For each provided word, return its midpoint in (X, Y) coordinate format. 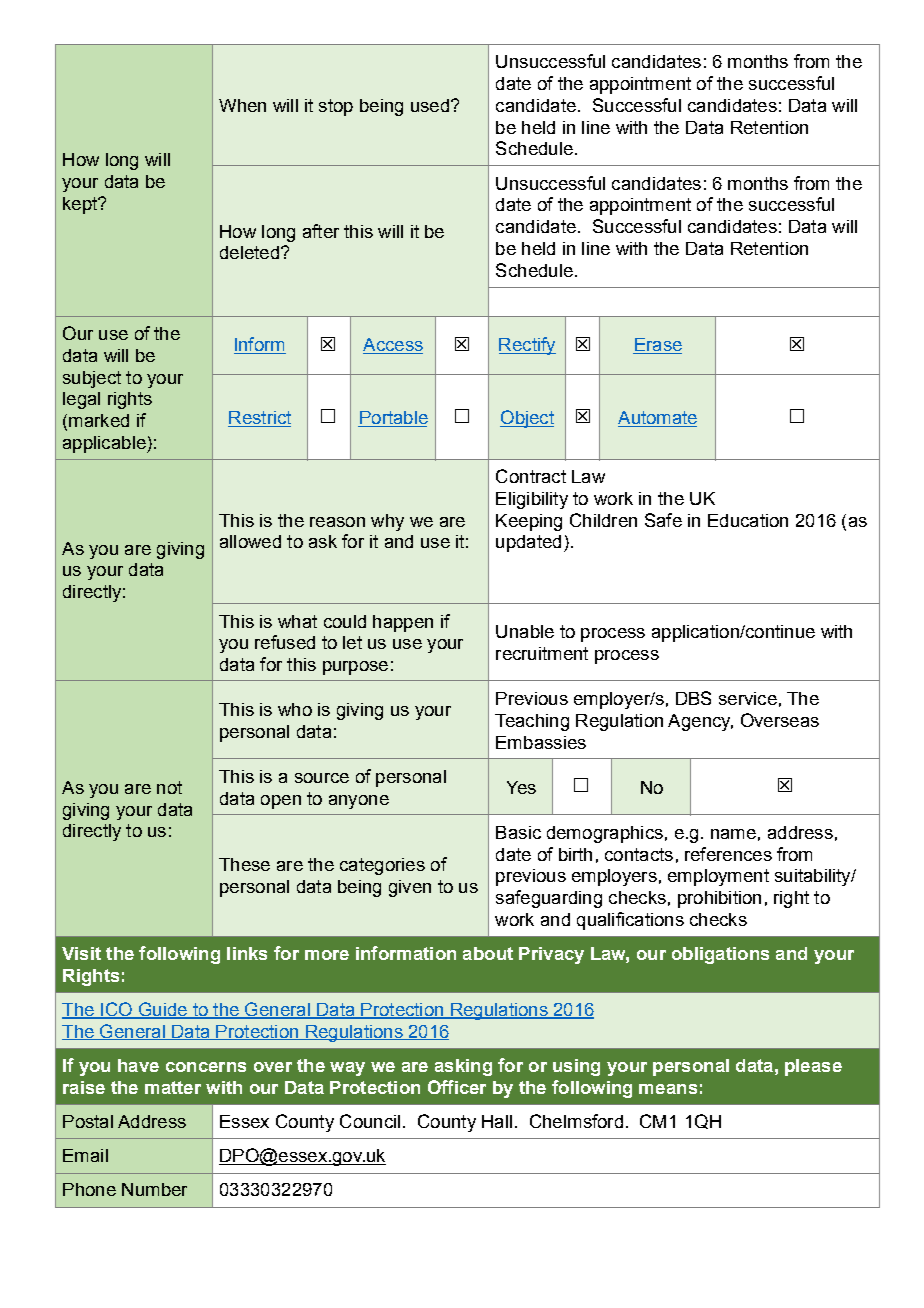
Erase (657, 346)
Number (154, 1189)
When (242, 105)
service (748, 698)
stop (336, 107)
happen (403, 623)
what (297, 621)
